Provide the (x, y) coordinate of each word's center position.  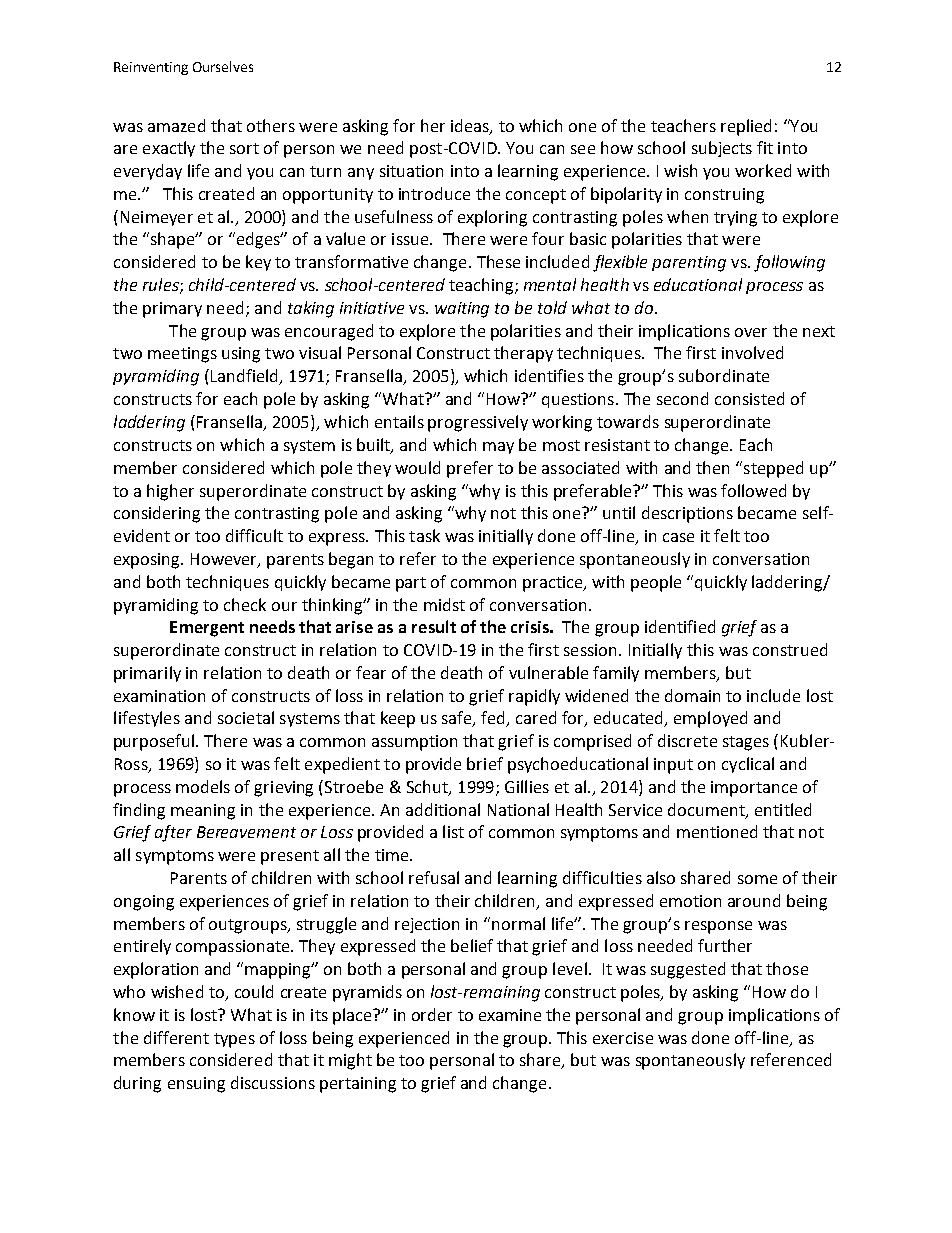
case (678, 537)
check (245, 604)
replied (746, 127)
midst (444, 604)
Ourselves (223, 66)
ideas (471, 126)
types (234, 1040)
